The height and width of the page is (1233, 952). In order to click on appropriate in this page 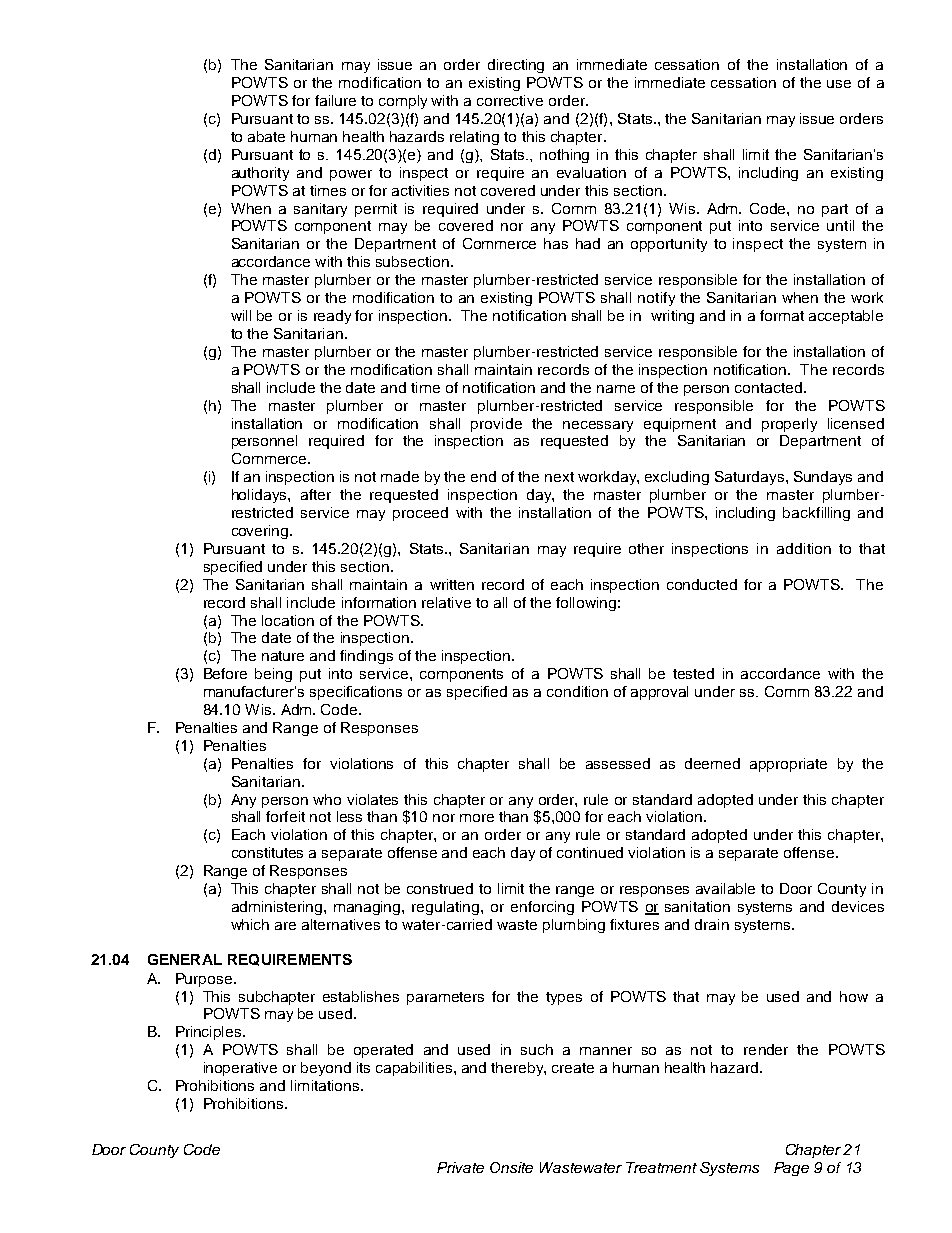, I will do `click(788, 765)`.
